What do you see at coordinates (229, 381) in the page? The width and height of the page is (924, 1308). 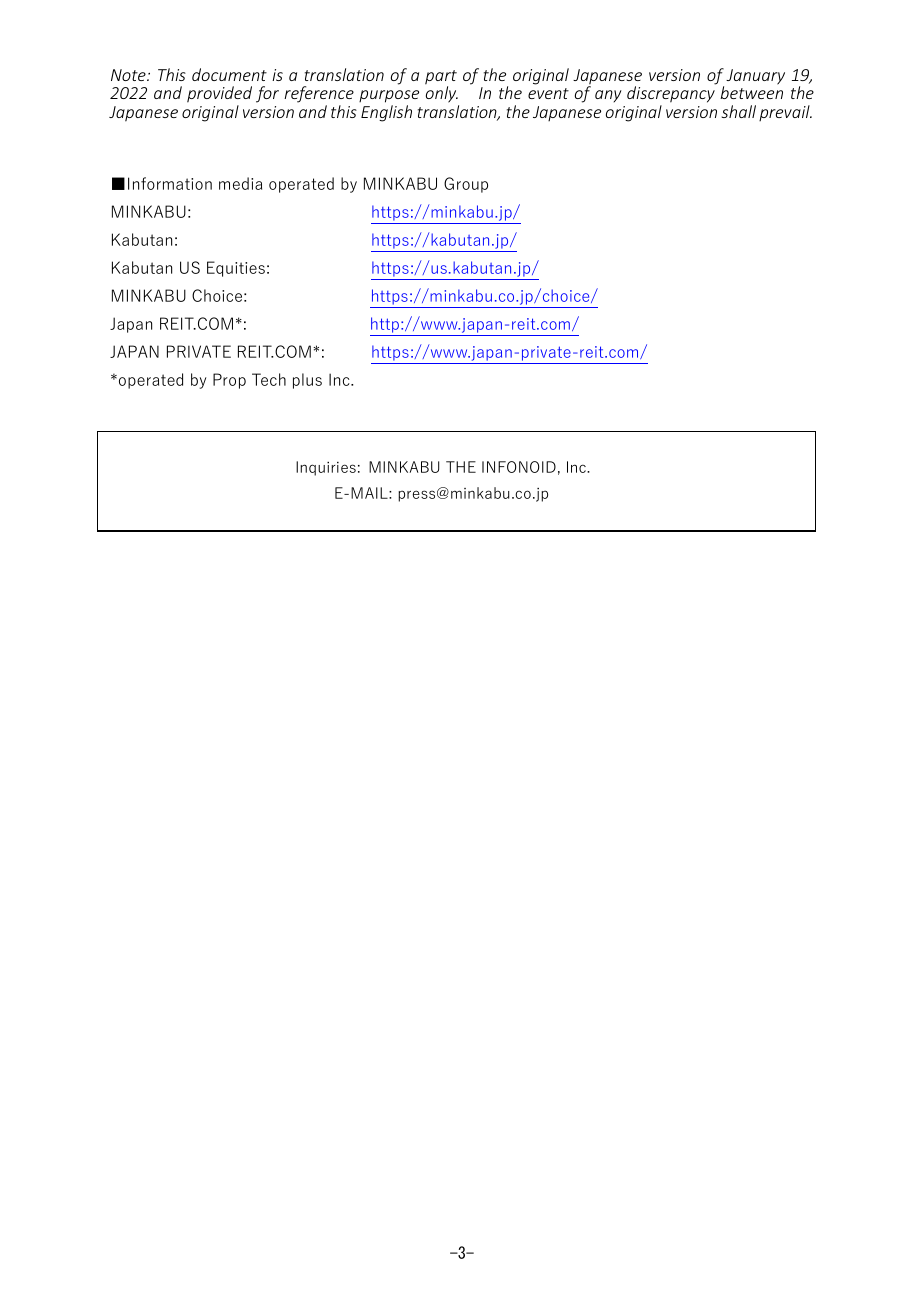 I see `Prop` at bounding box center [229, 381].
